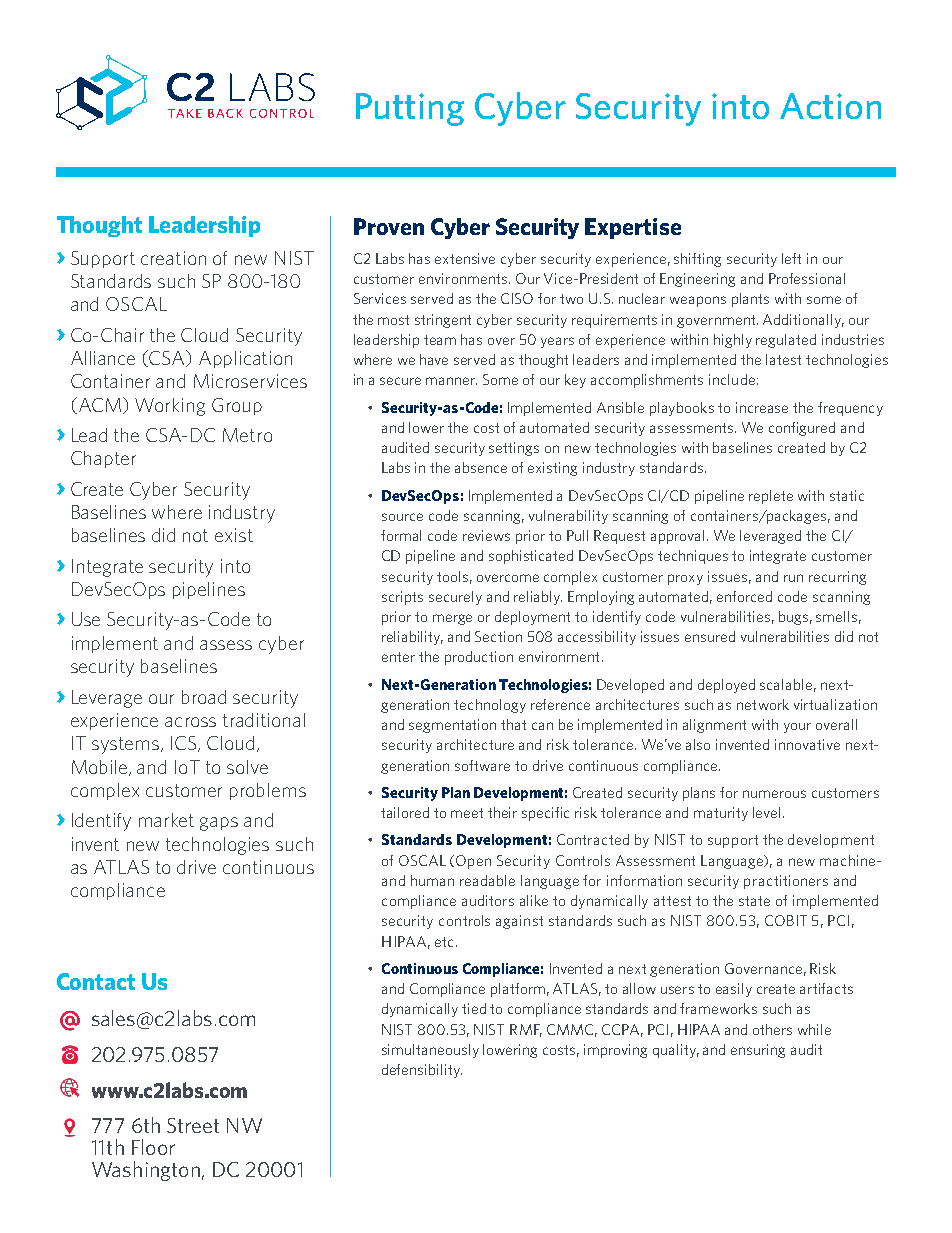  What do you see at coordinates (410, 109) in the page?
I see `Putting` at bounding box center [410, 109].
